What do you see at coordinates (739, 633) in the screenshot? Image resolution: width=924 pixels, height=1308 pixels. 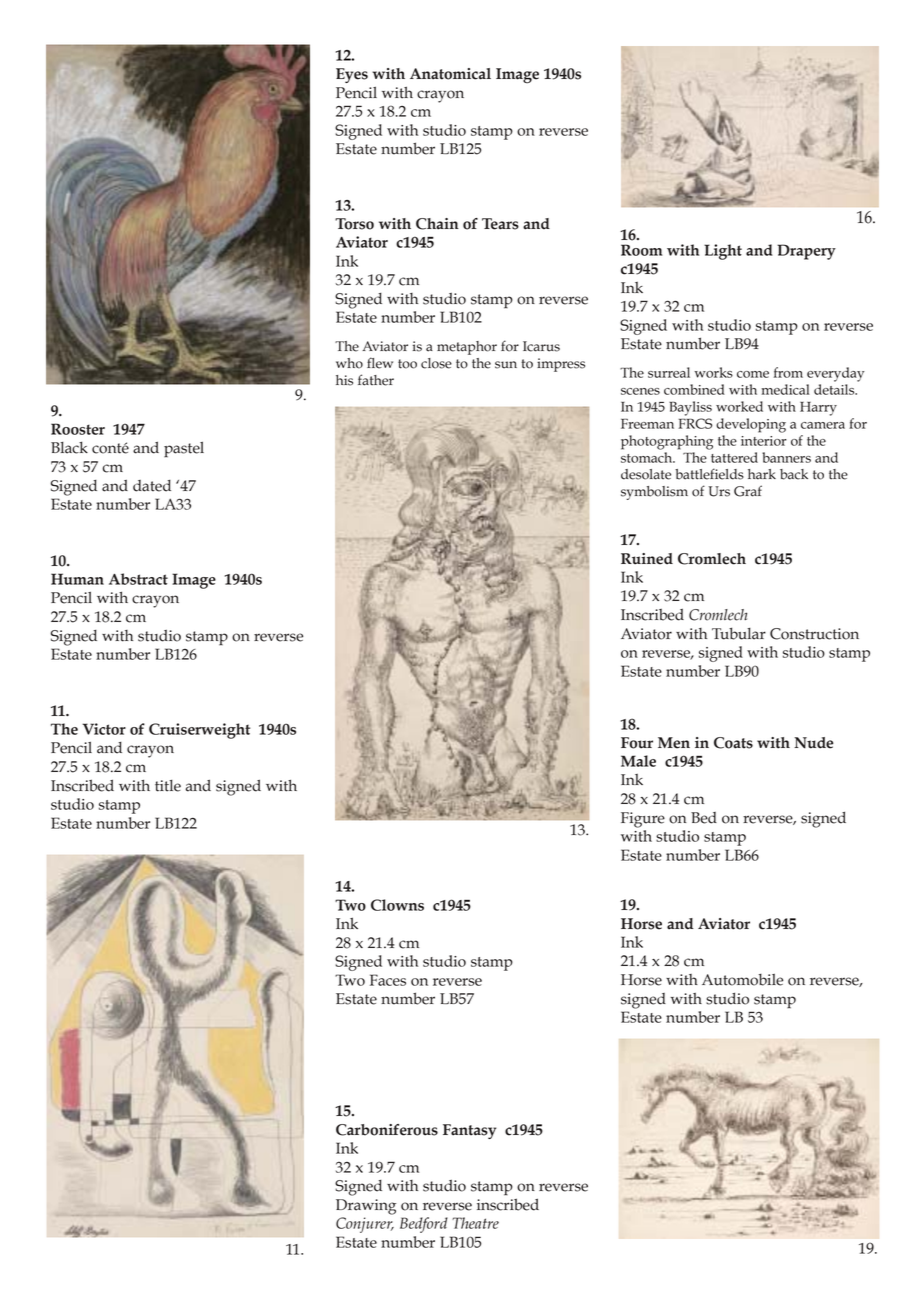 I see `Tubular` at bounding box center [739, 633].
